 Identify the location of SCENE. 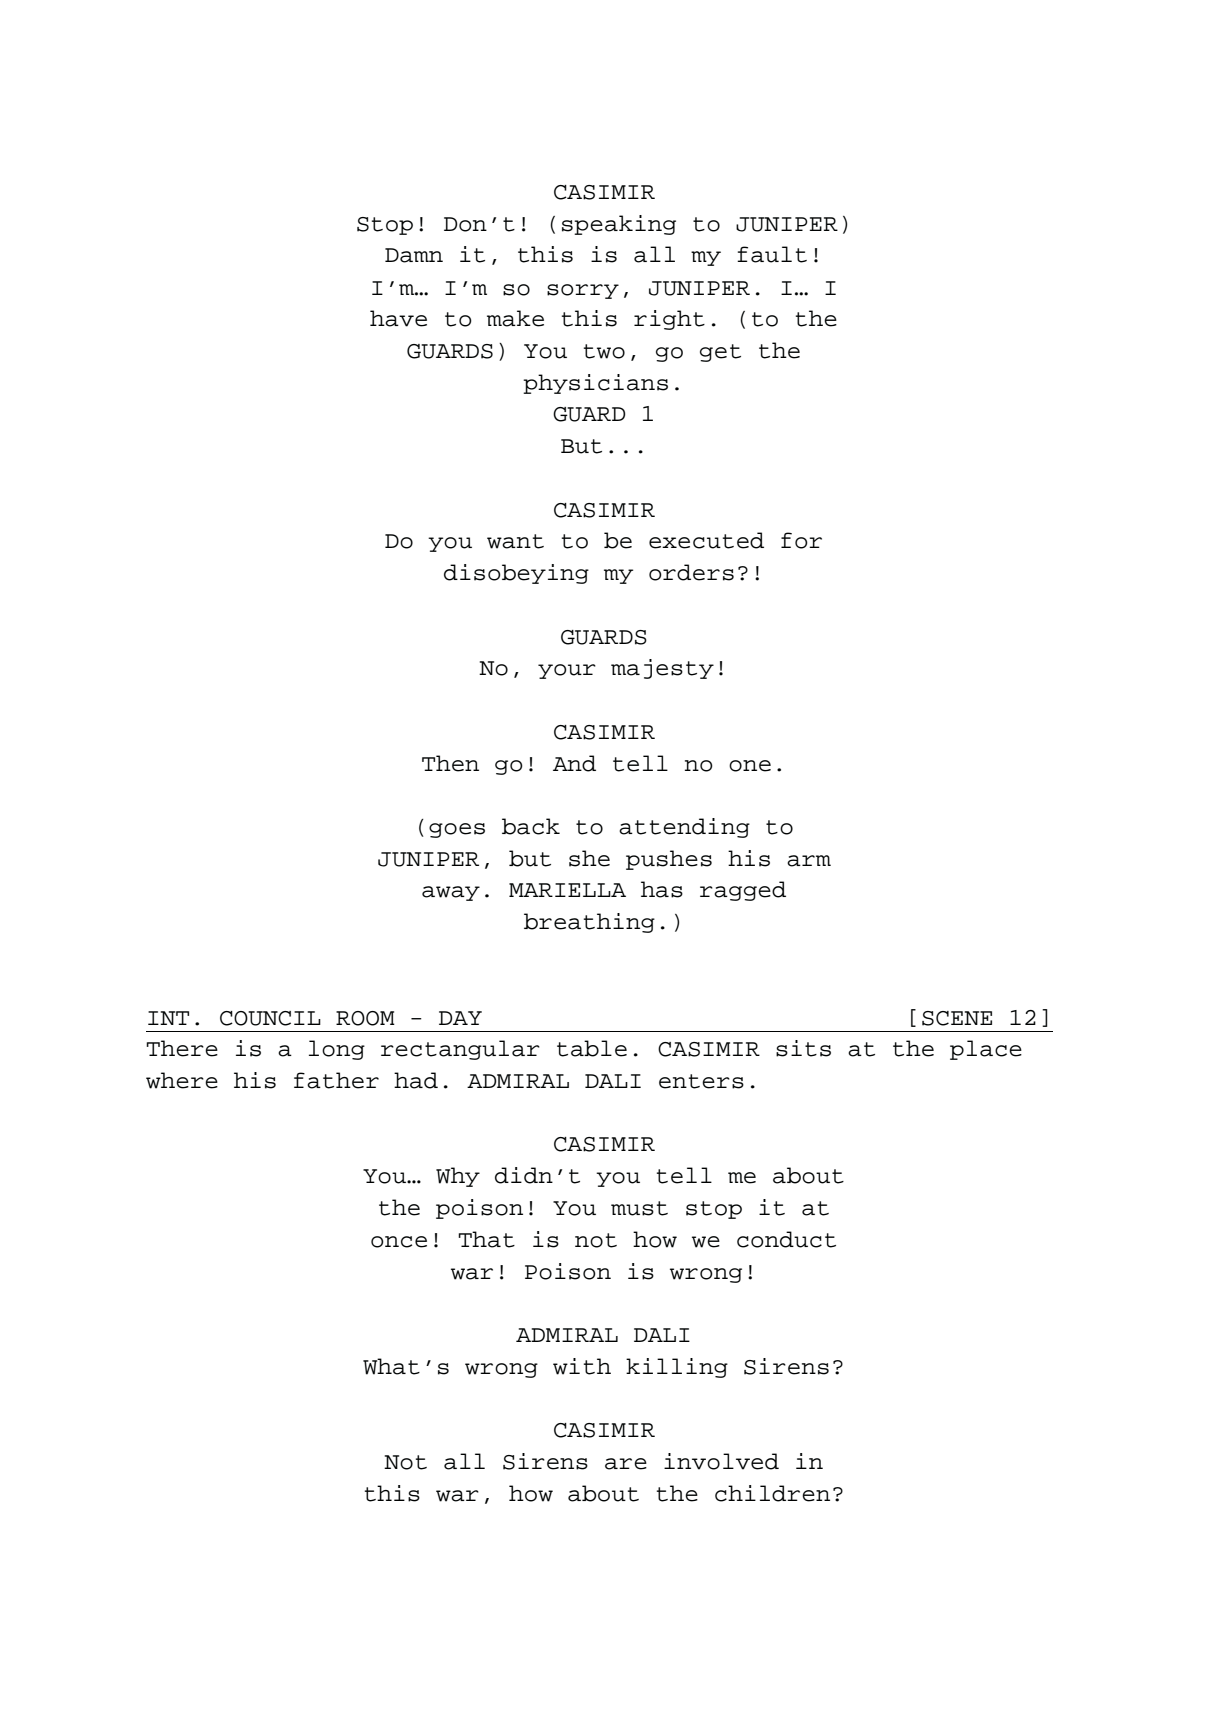
(957, 1018).
